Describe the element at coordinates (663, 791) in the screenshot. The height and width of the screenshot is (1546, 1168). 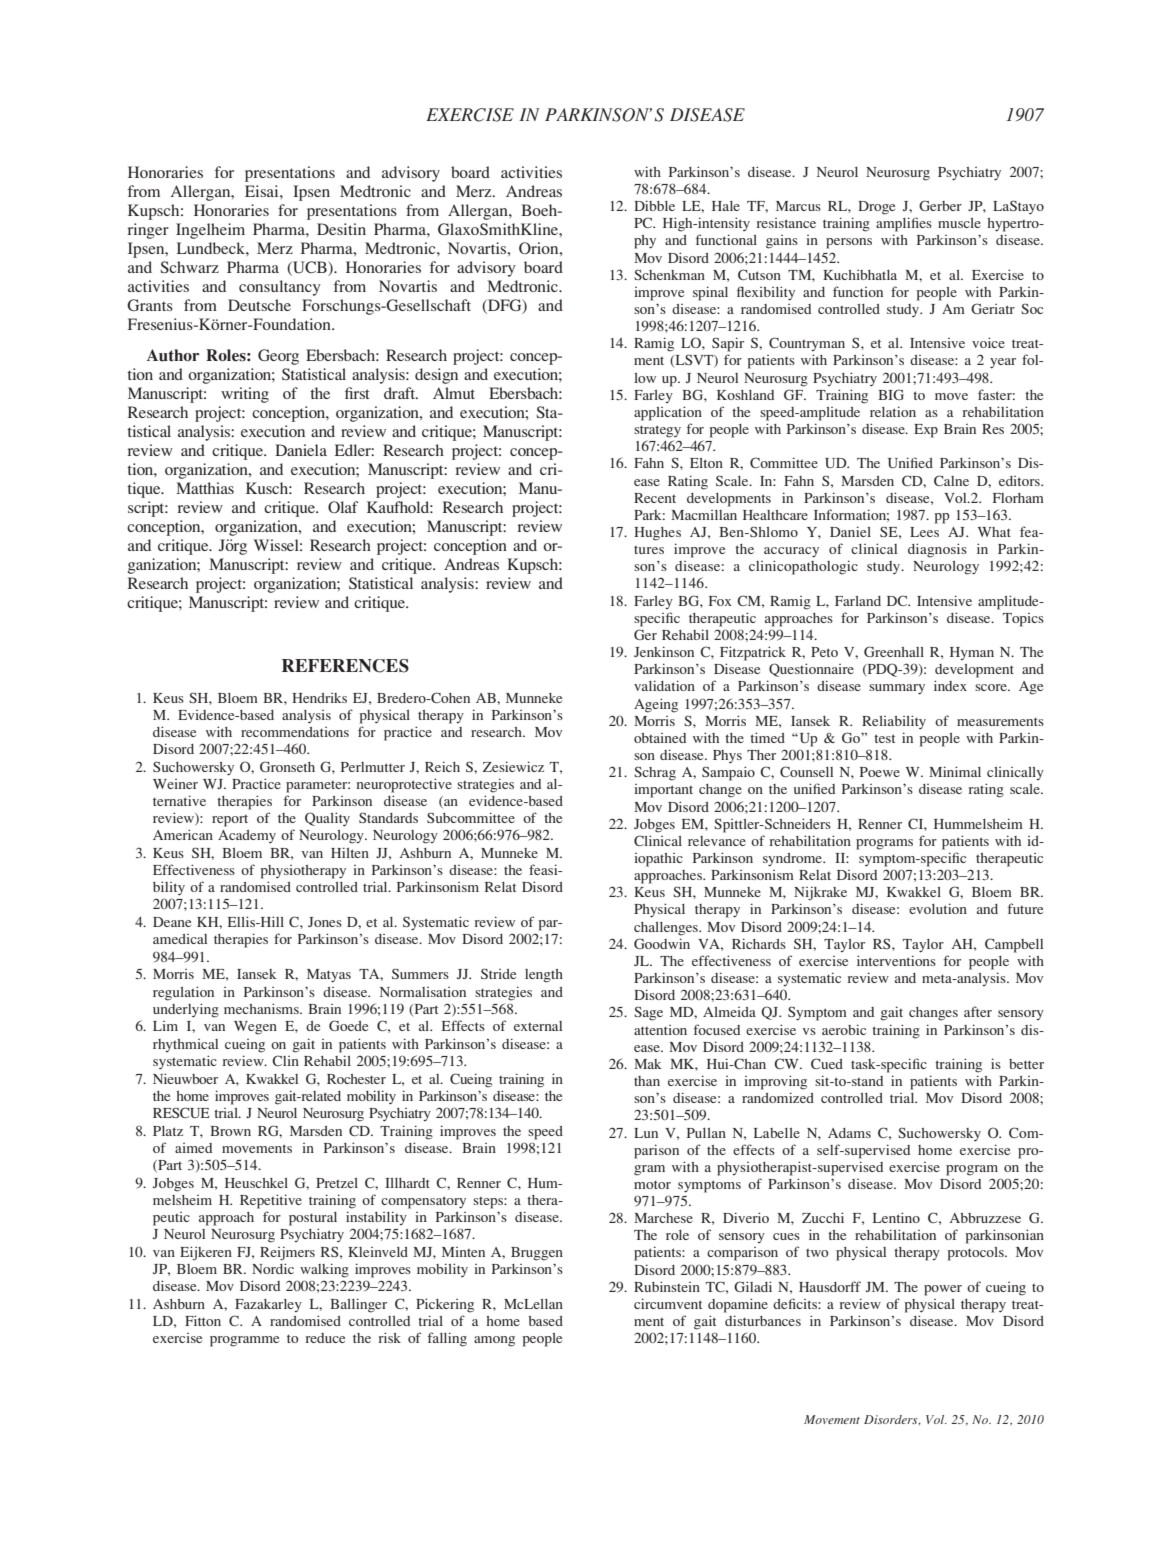
I see `important` at that location.
